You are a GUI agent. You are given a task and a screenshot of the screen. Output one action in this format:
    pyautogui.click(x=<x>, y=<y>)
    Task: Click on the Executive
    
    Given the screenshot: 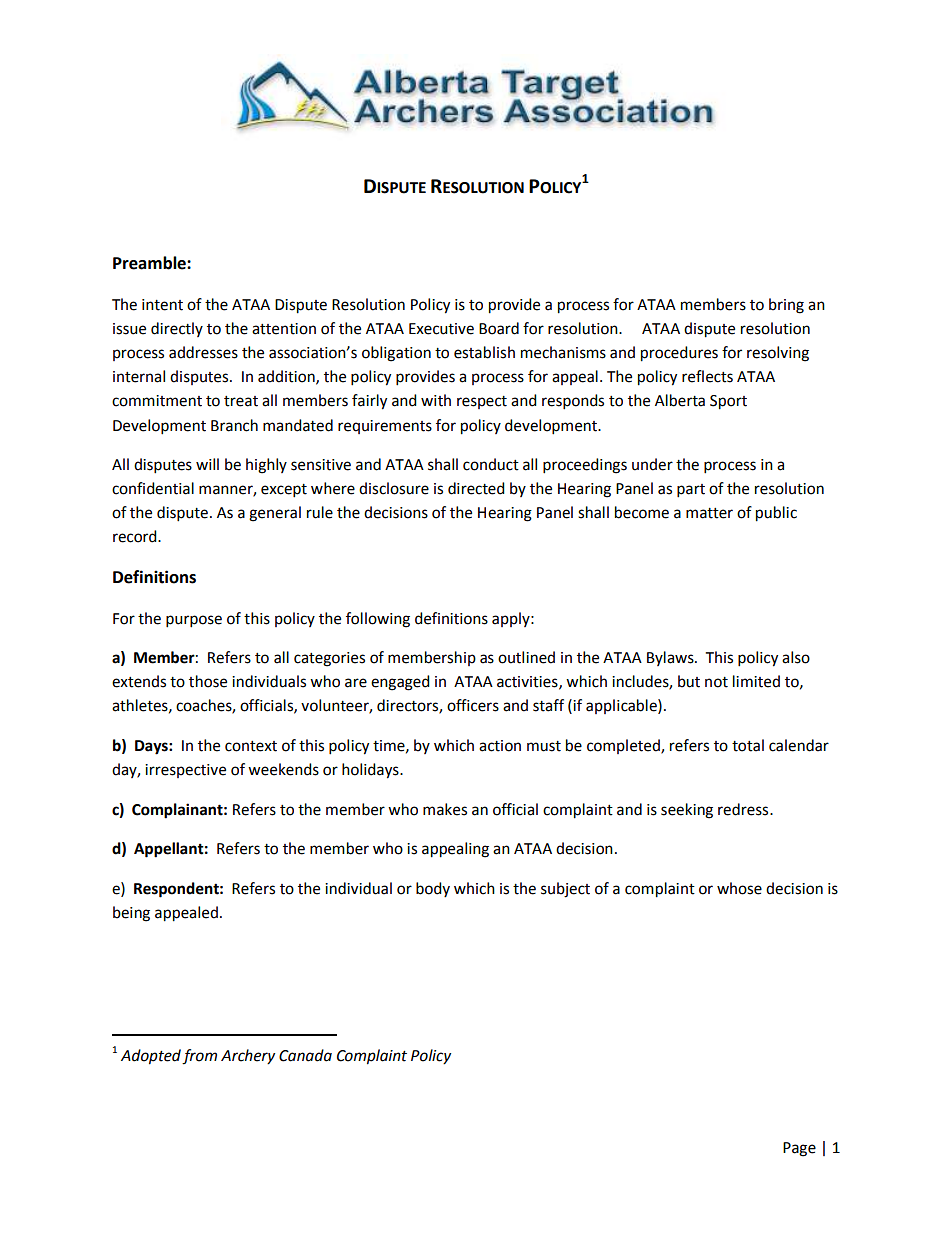 What is the action you would take?
    pyautogui.click(x=441, y=329)
